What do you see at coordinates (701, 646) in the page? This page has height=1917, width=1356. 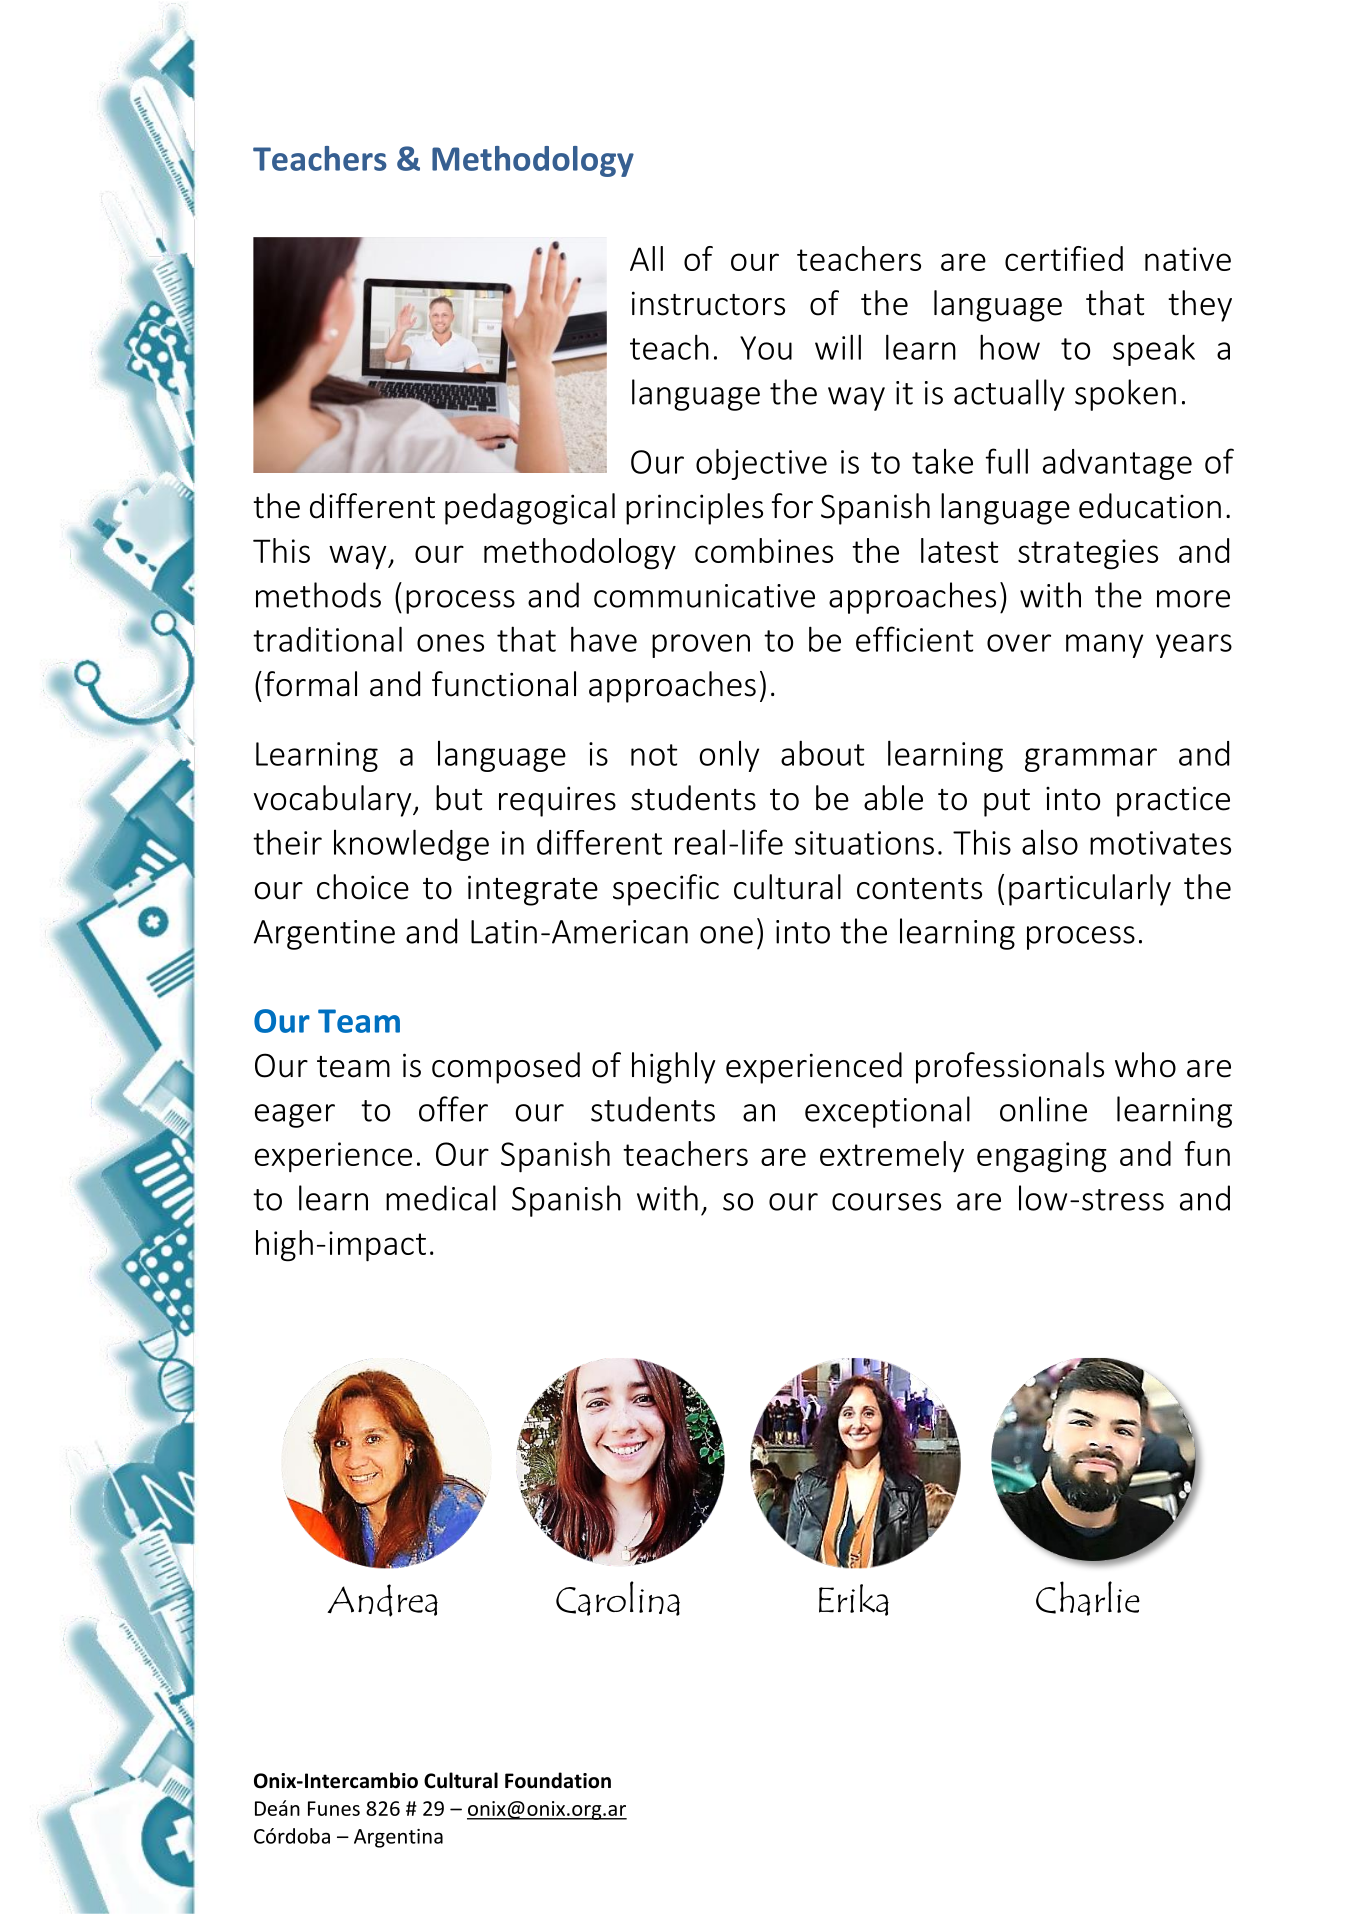 I see `proven` at bounding box center [701, 646].
